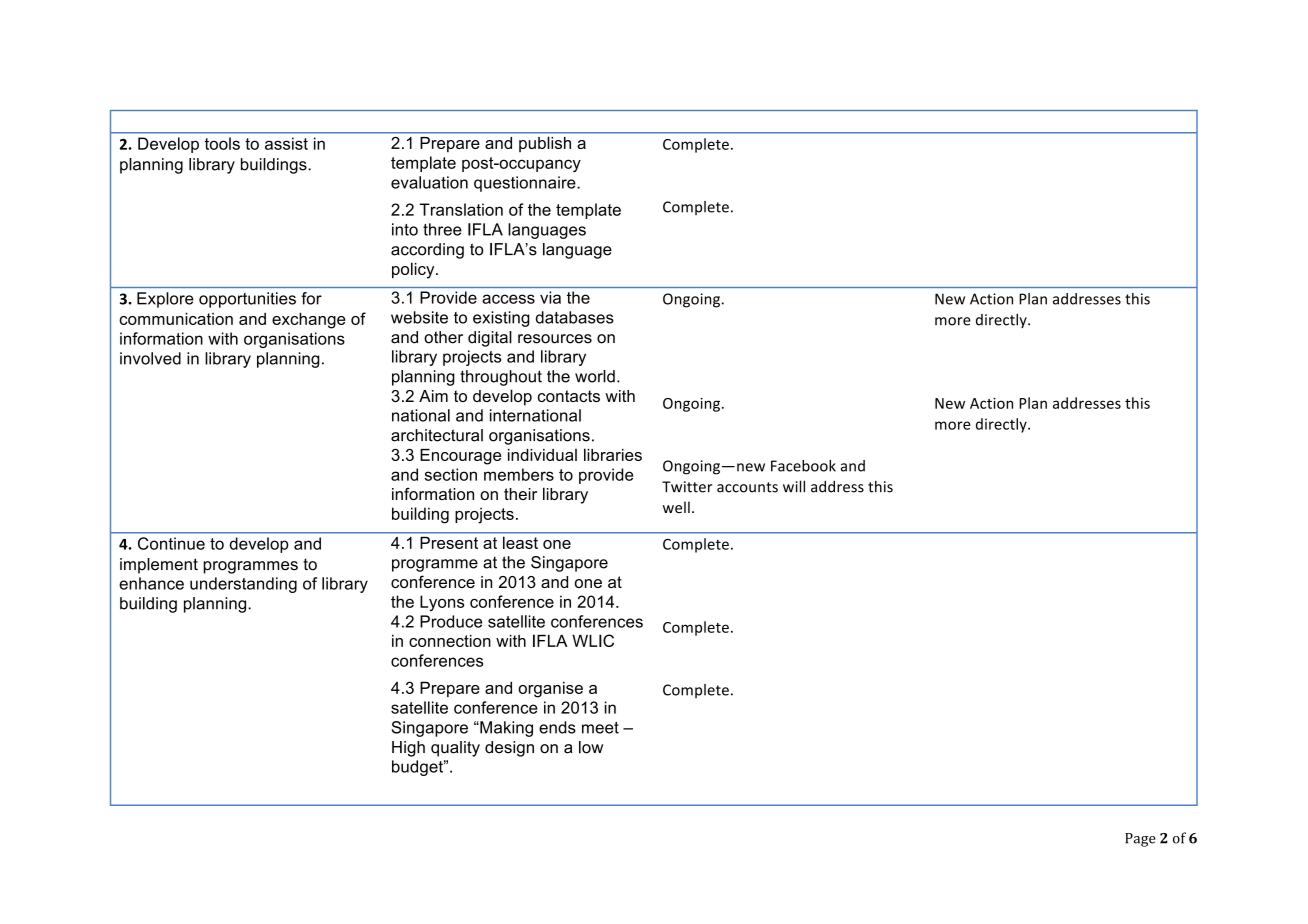 The image size is (1308, 924). I want to click on publish, so click(545, 144).
